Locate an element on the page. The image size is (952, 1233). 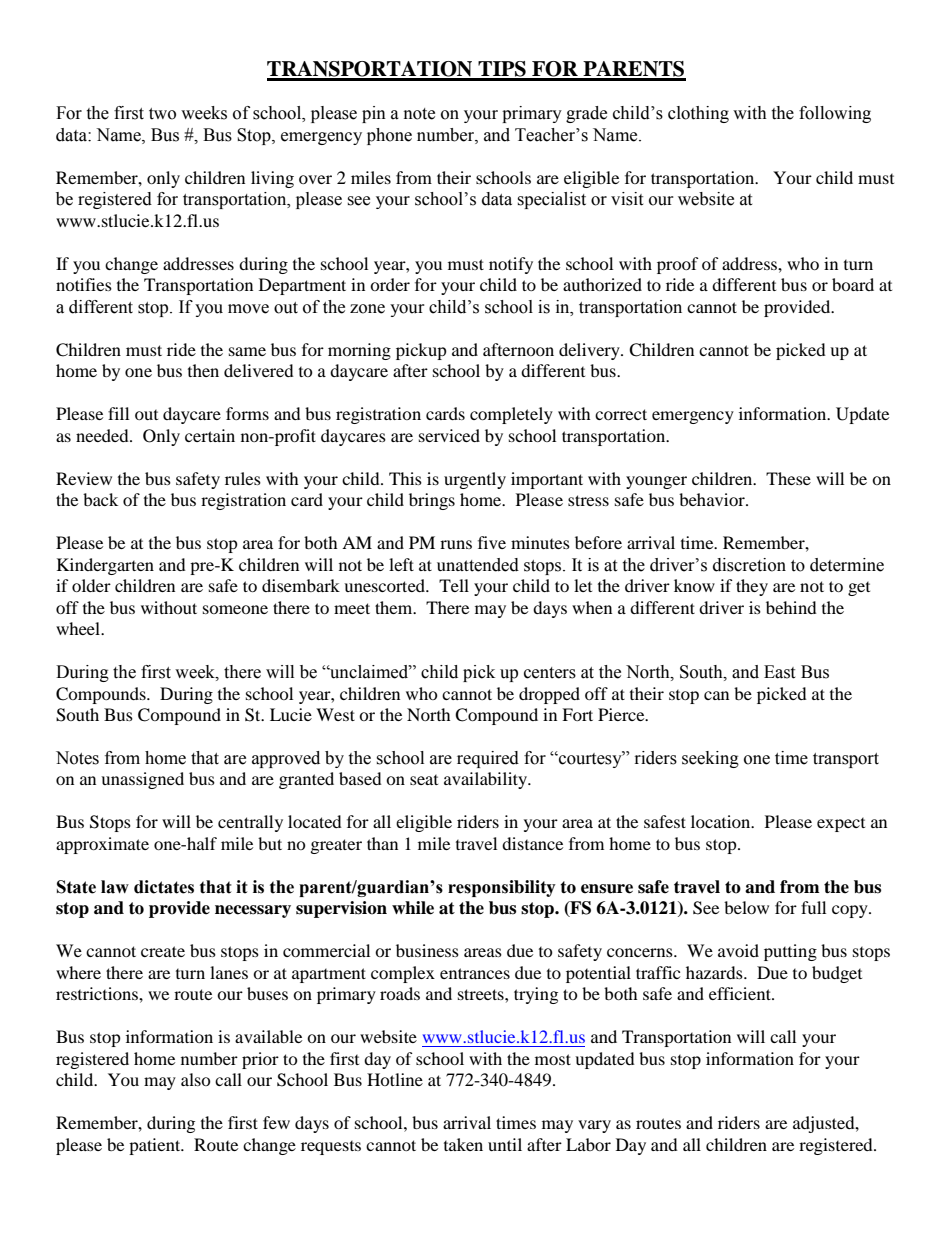
phone is located at coordinates (389, 136).
